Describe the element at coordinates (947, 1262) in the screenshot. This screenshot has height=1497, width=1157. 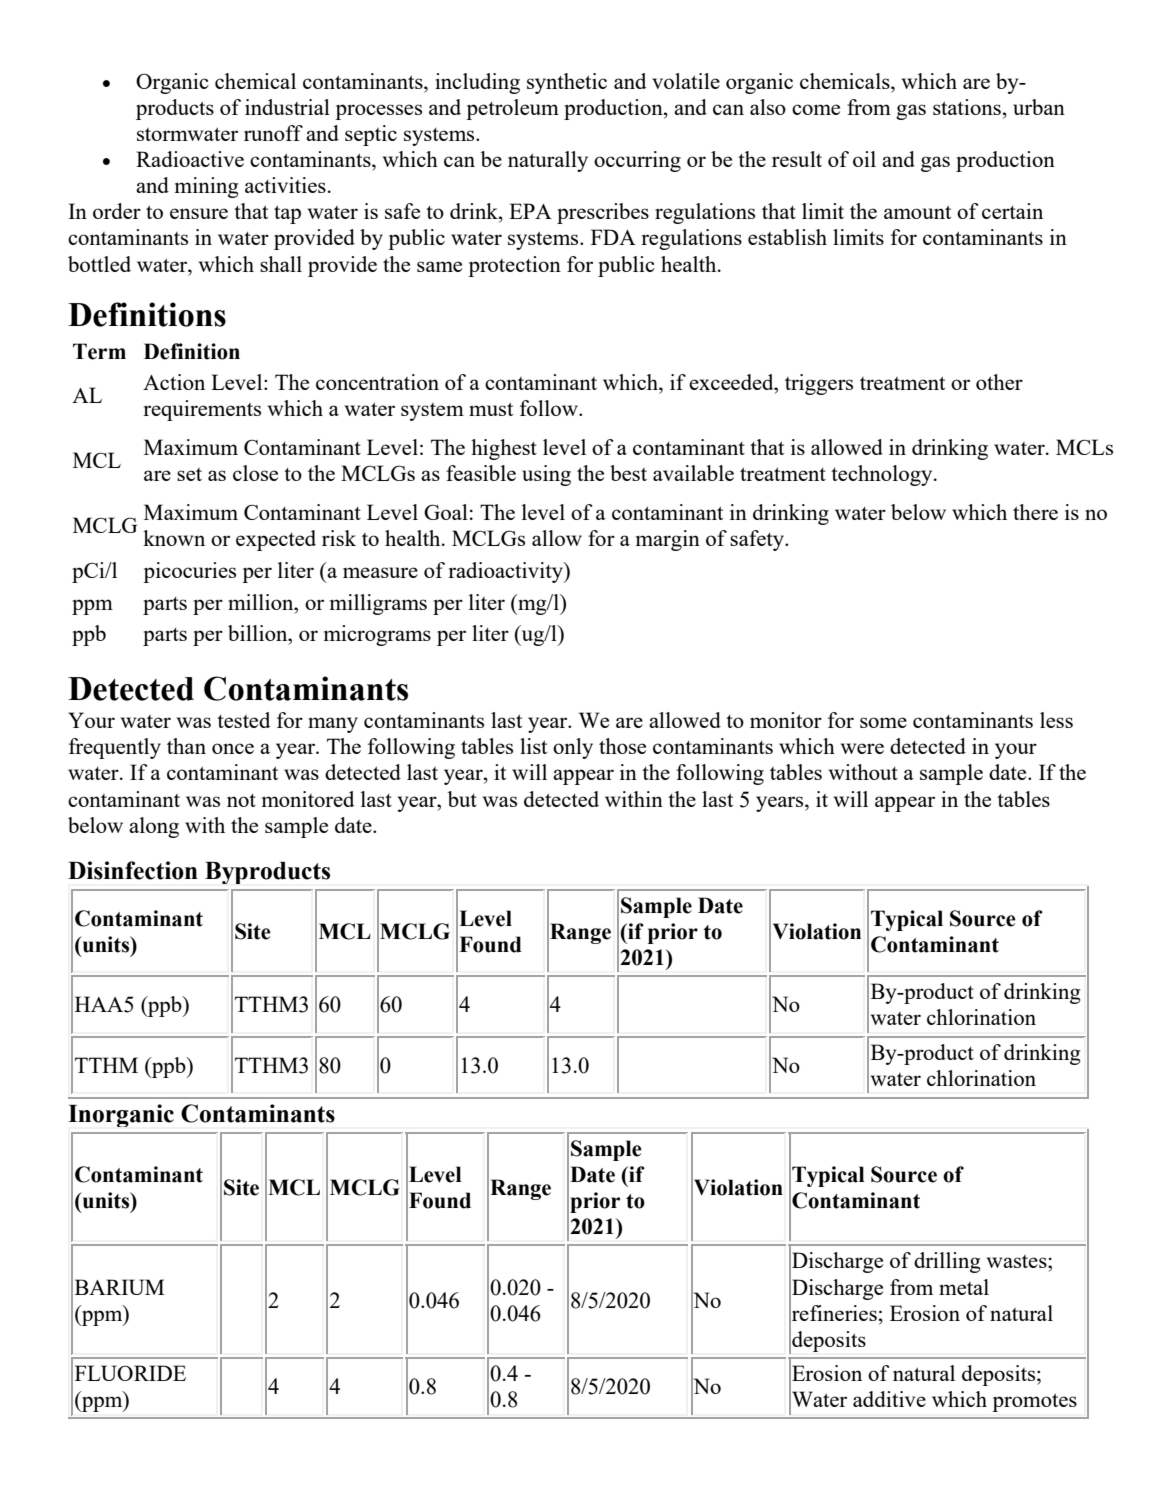
I see `drilling` at that location.
